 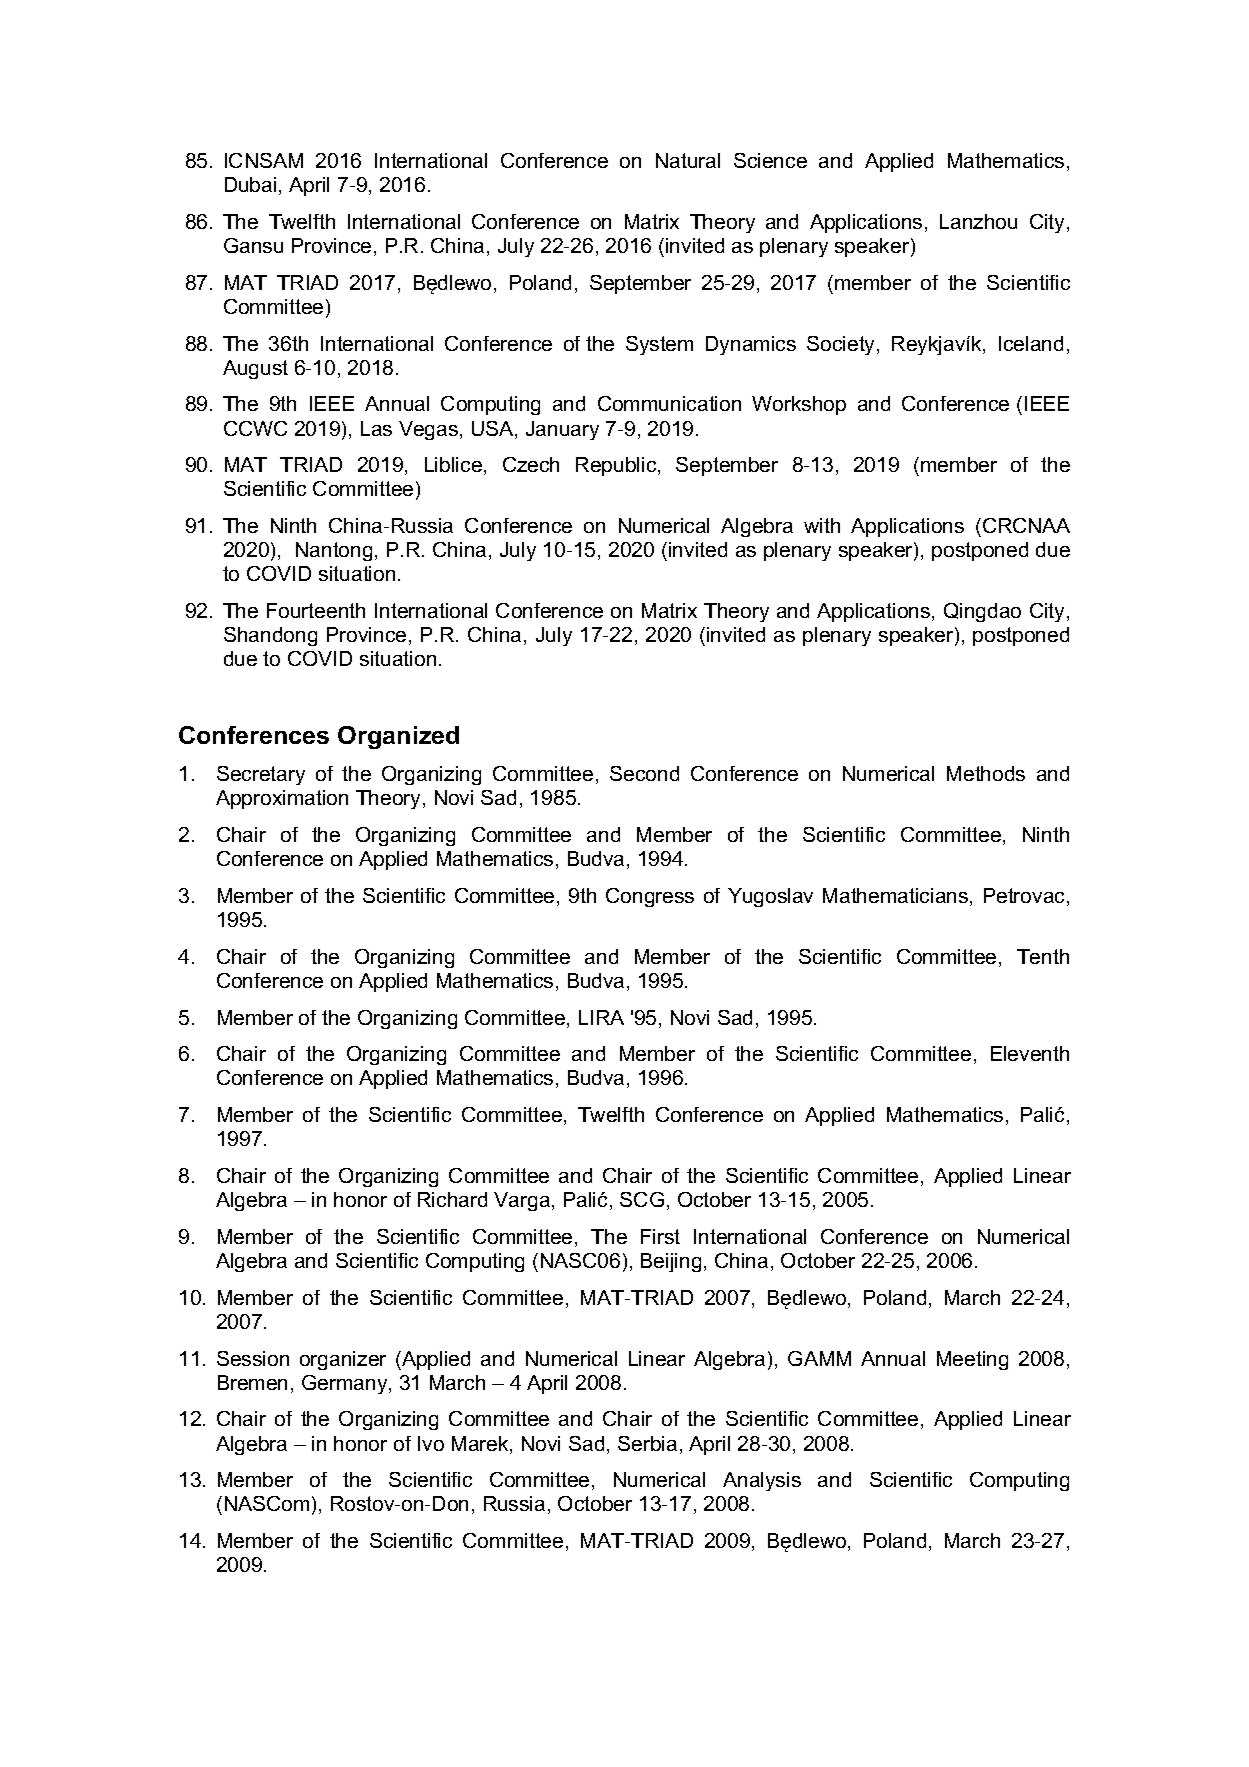 I want to click on Serbia, so click(x=647, y=1443).
